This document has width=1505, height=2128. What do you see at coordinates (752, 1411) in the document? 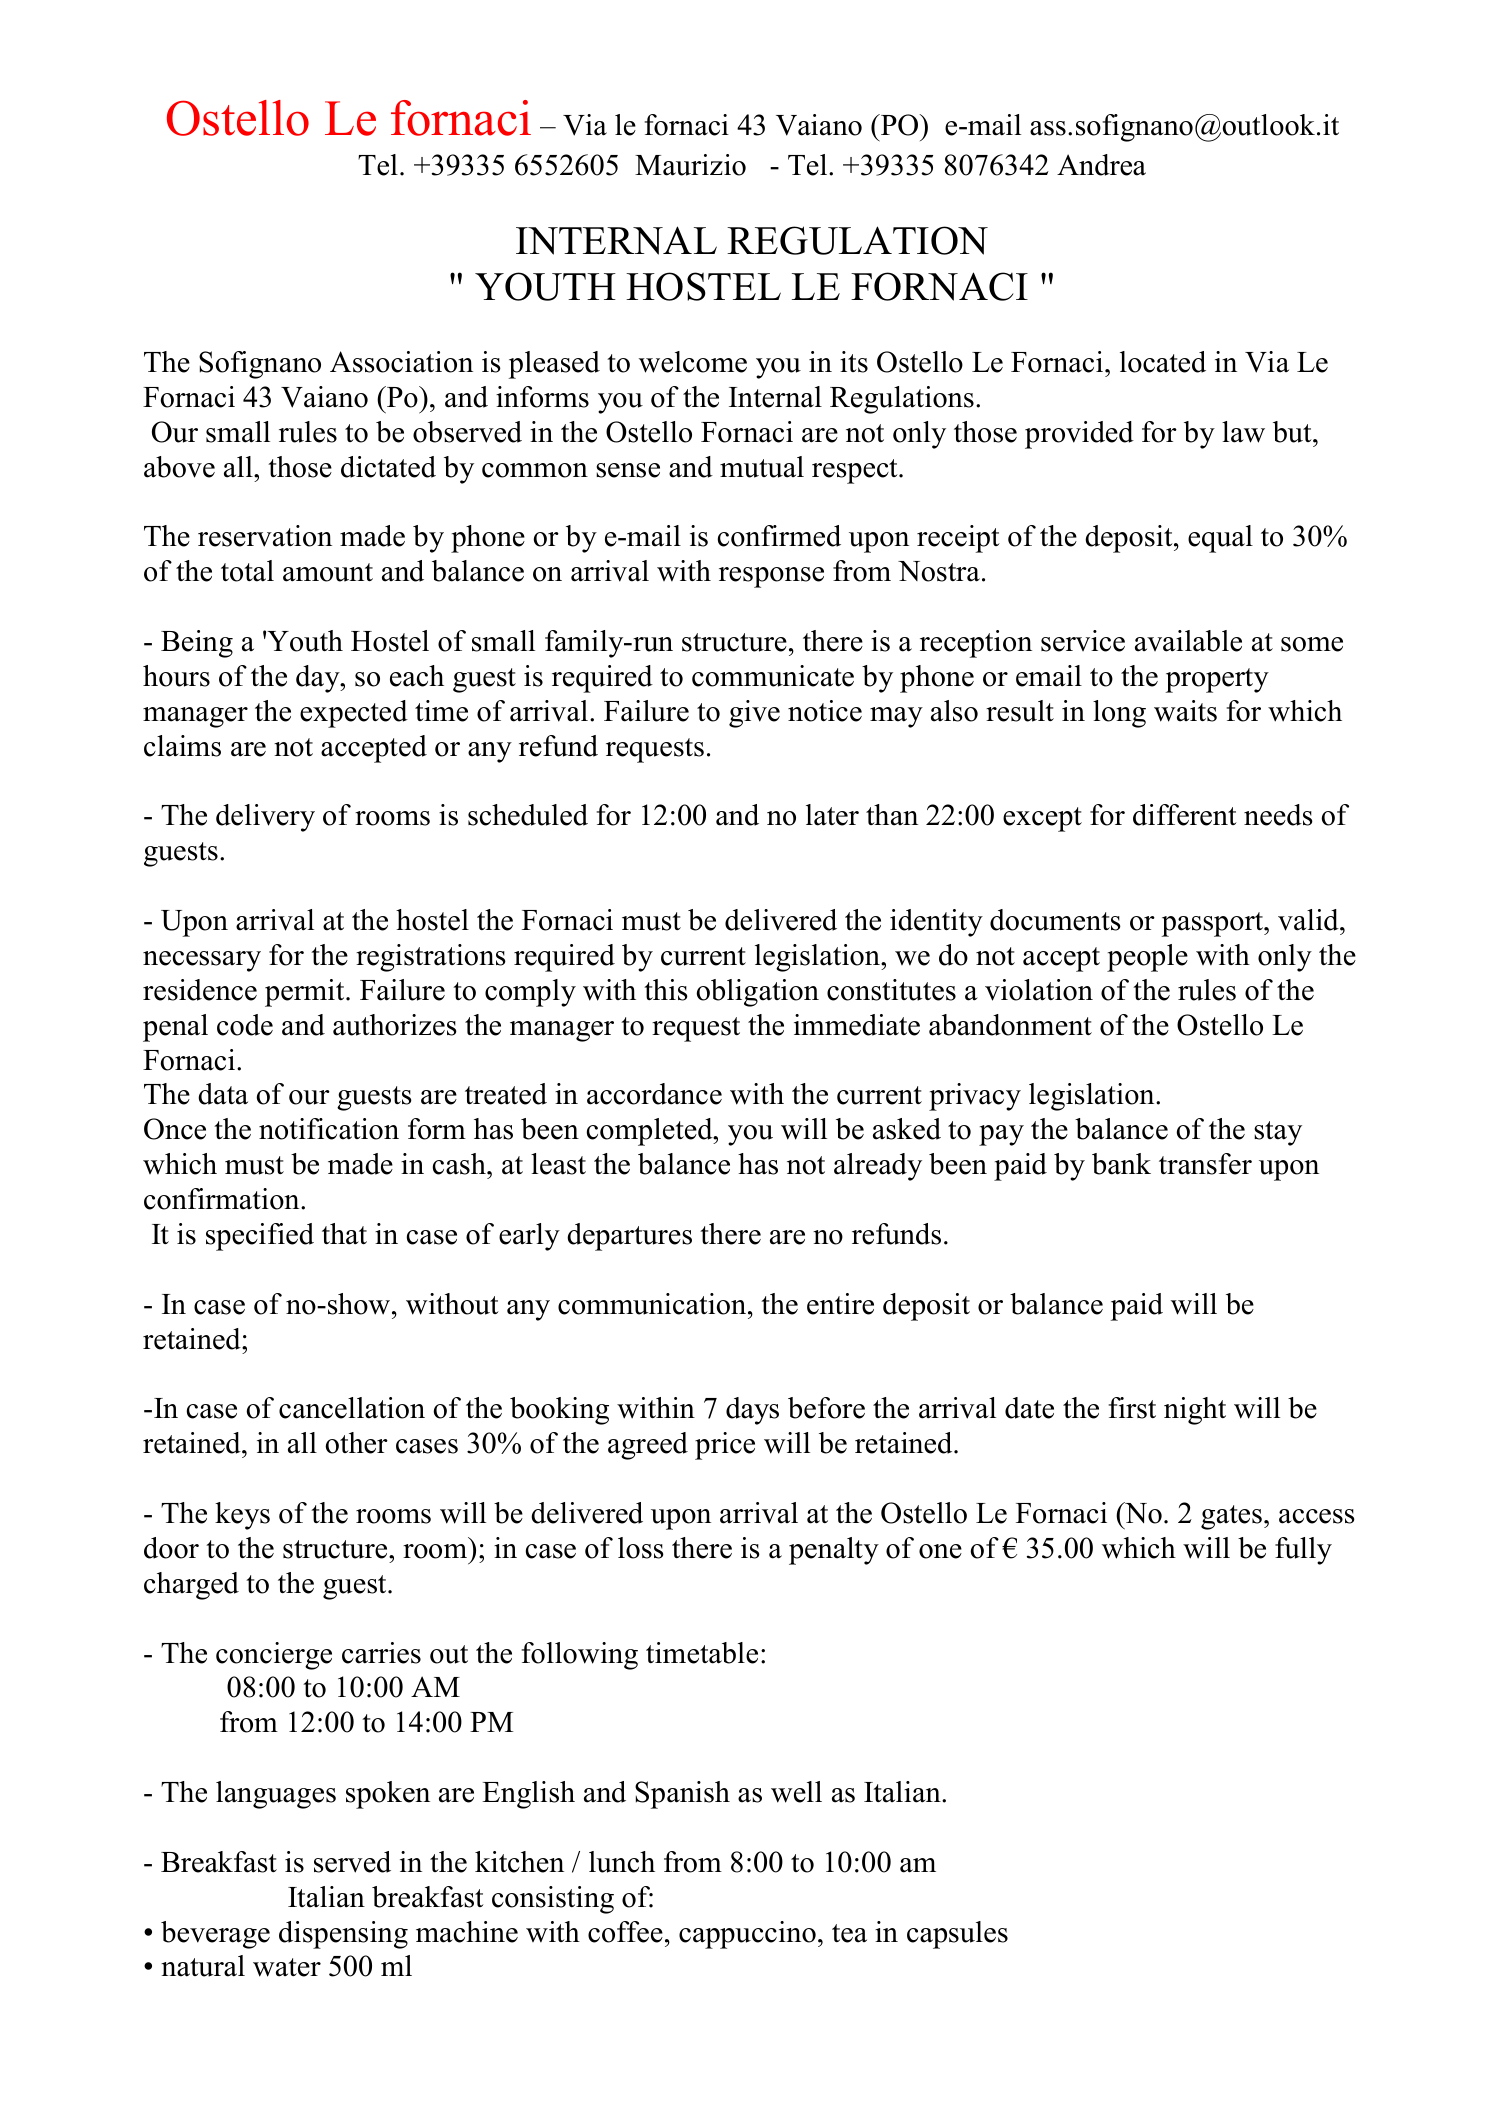
I see `days` at bounding box center [752, 1411].
